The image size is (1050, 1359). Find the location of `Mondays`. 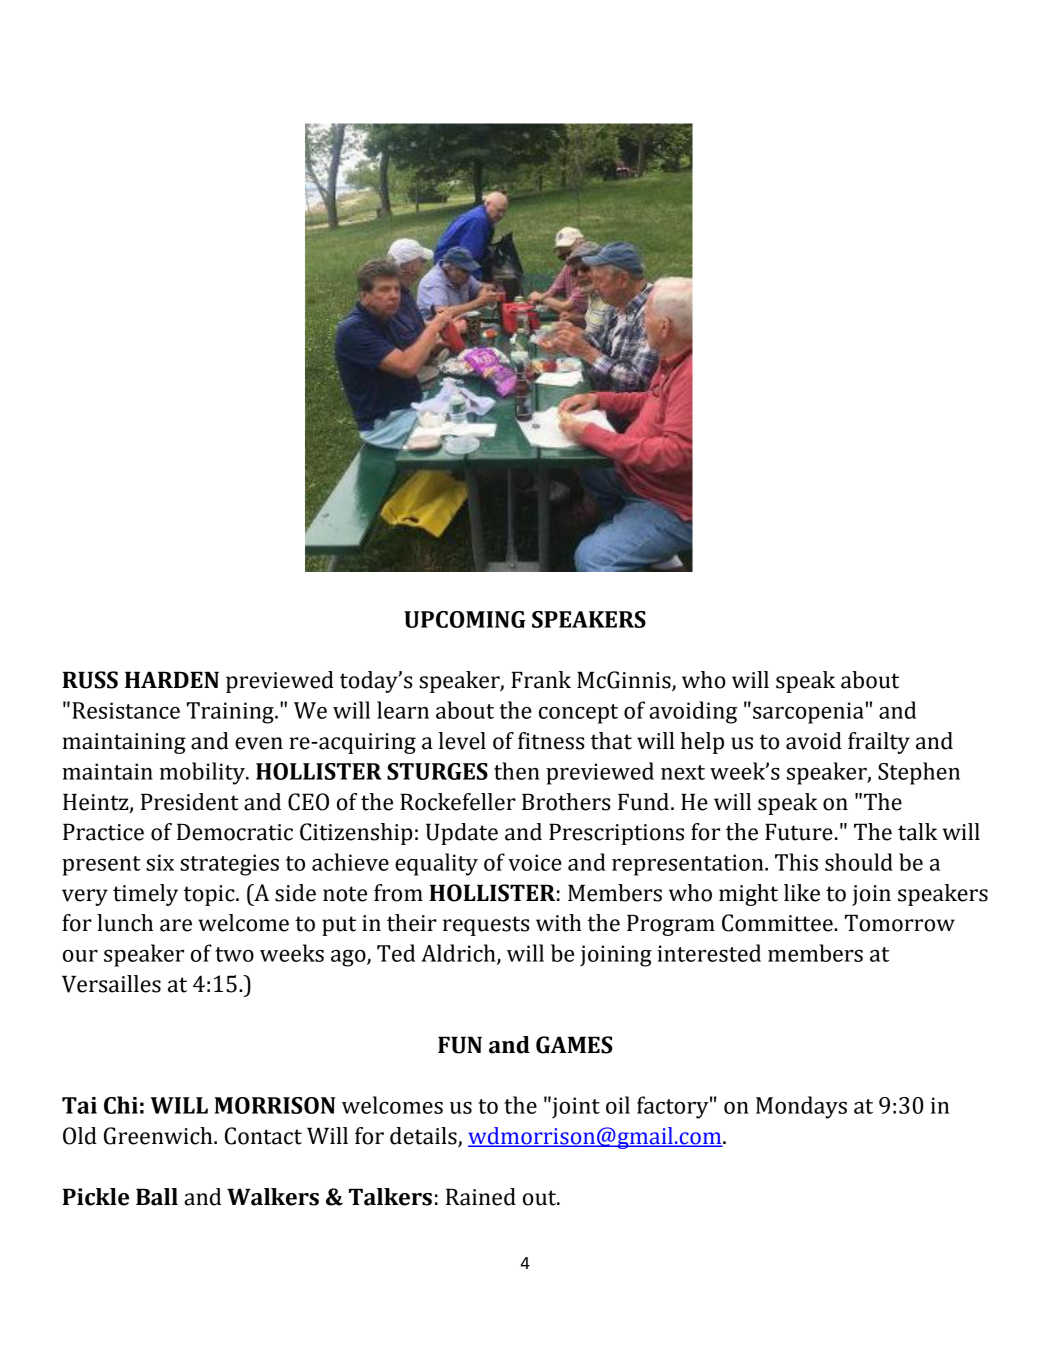

Mondays is located at coordinates (801, 1107).
